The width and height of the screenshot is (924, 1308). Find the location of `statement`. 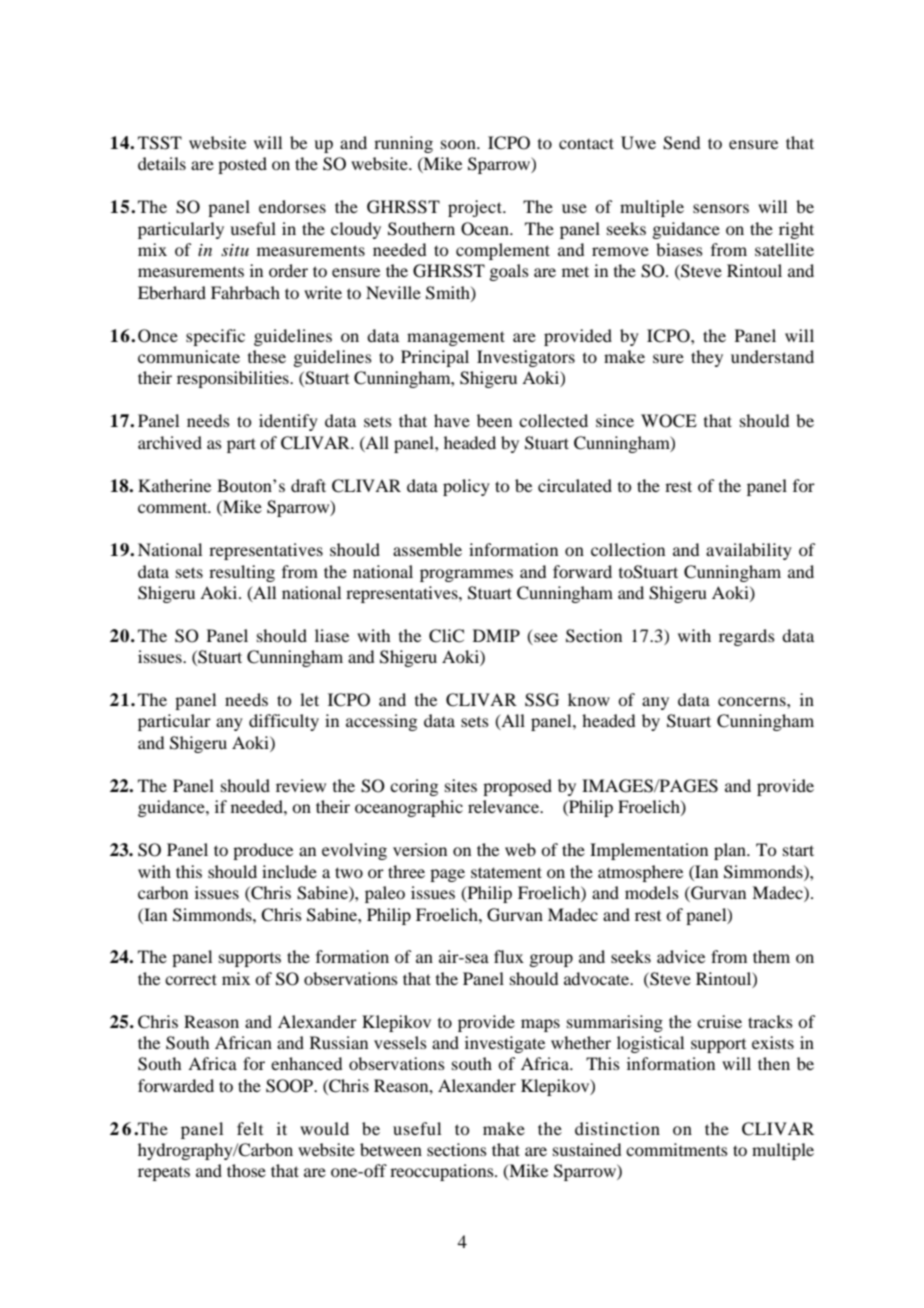

statement is located at coordinates (506, 872).
